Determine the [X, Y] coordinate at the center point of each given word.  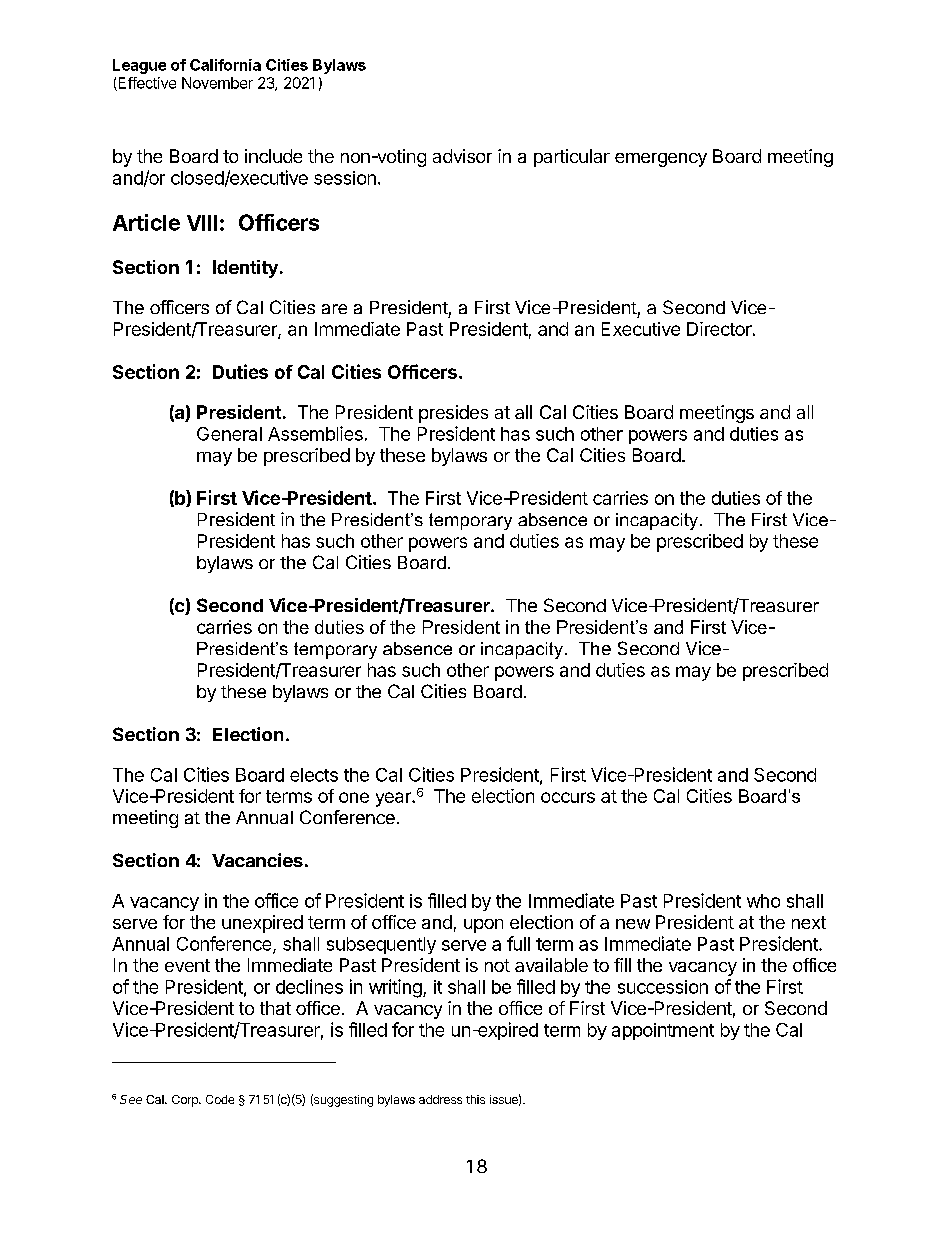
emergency [661, 160]
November [217, 83]
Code [220, 1099]
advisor [462, 156]
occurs [568, 797]
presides [453, 414]
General [229, 434]
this [475, 1099]
